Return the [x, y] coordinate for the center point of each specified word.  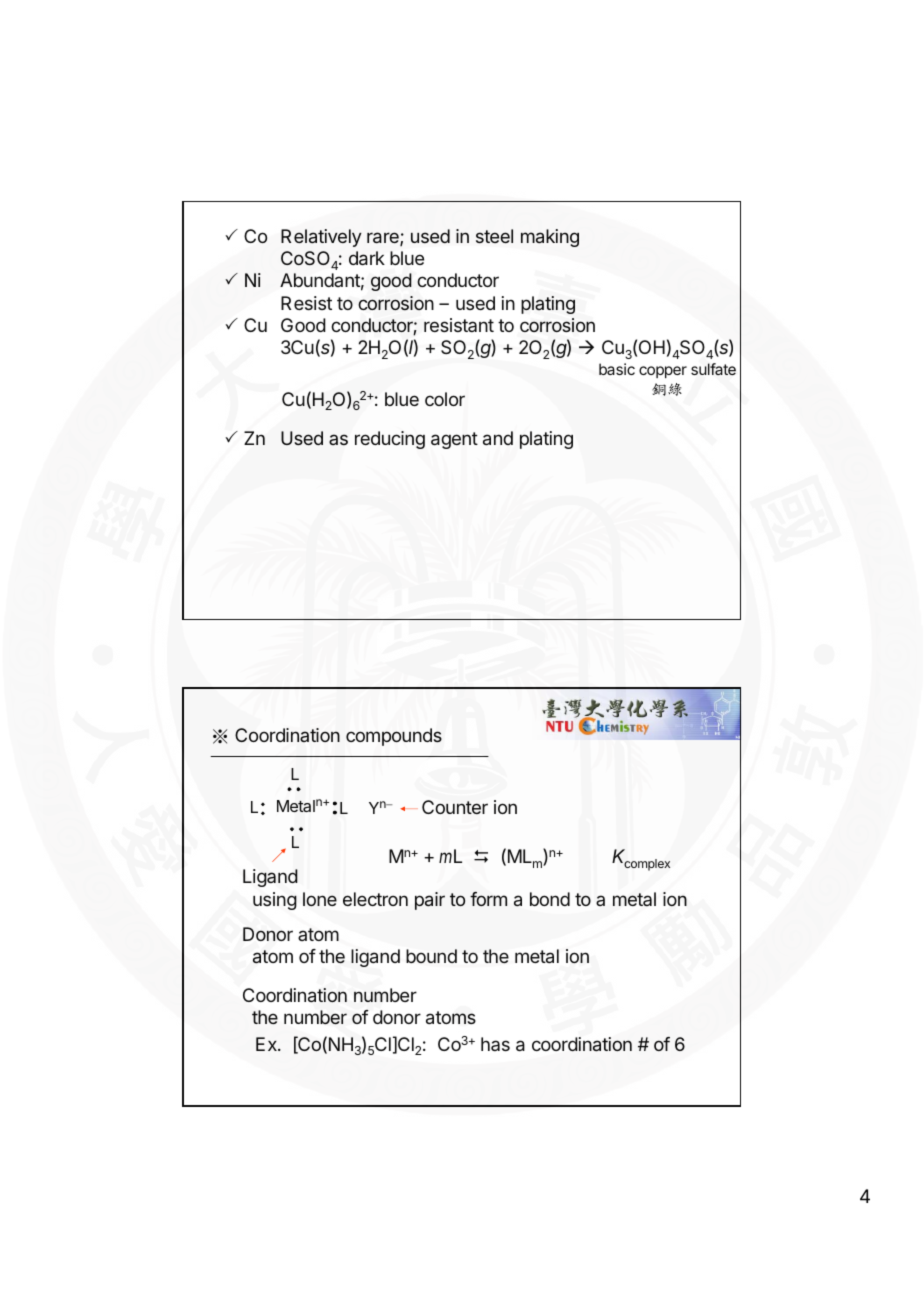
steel [494, 236]
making [550, 238]
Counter [455, 807]
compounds [394, 737]
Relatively [321, 238]
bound [431, 956]
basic [617, 369]
